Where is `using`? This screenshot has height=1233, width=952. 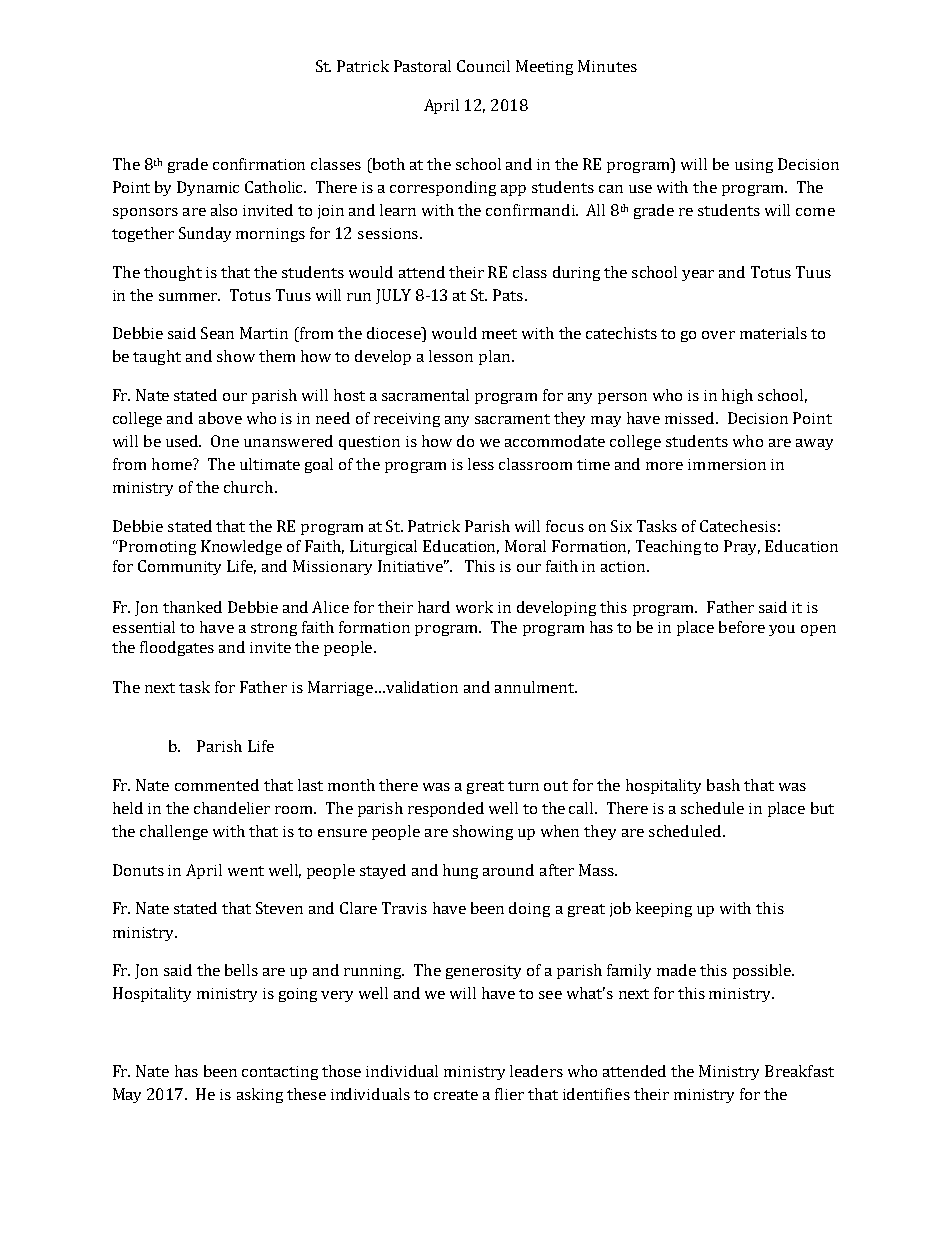
using is located at coordinates (754, 166).
